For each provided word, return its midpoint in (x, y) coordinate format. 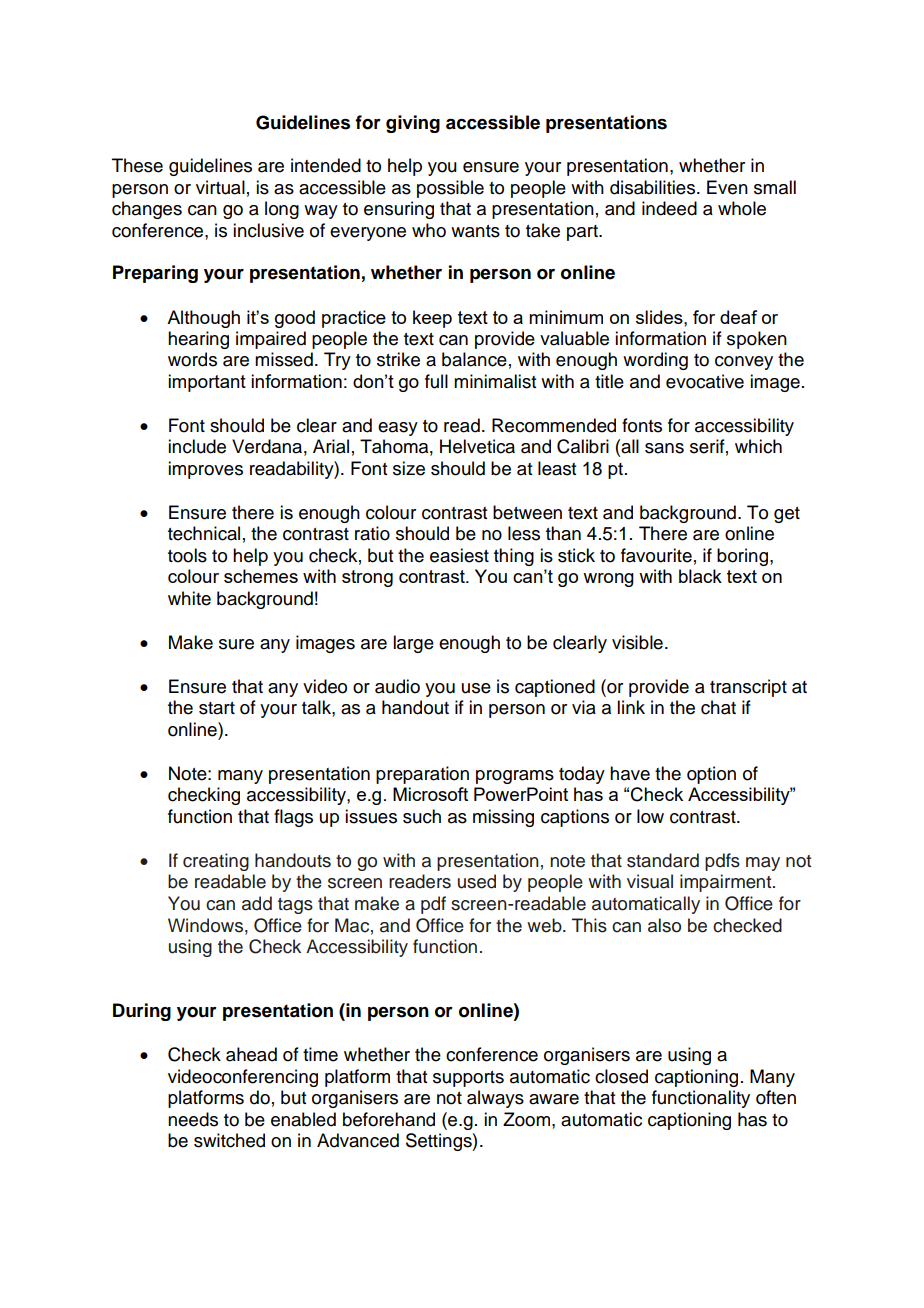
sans (664, 448)
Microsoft (430, 794)
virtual (220, 187)
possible (450, 189)
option (711, 775)
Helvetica (477, 446)
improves (205, 470)
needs (193, 1119)
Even (727, 187)
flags (293, 818)
